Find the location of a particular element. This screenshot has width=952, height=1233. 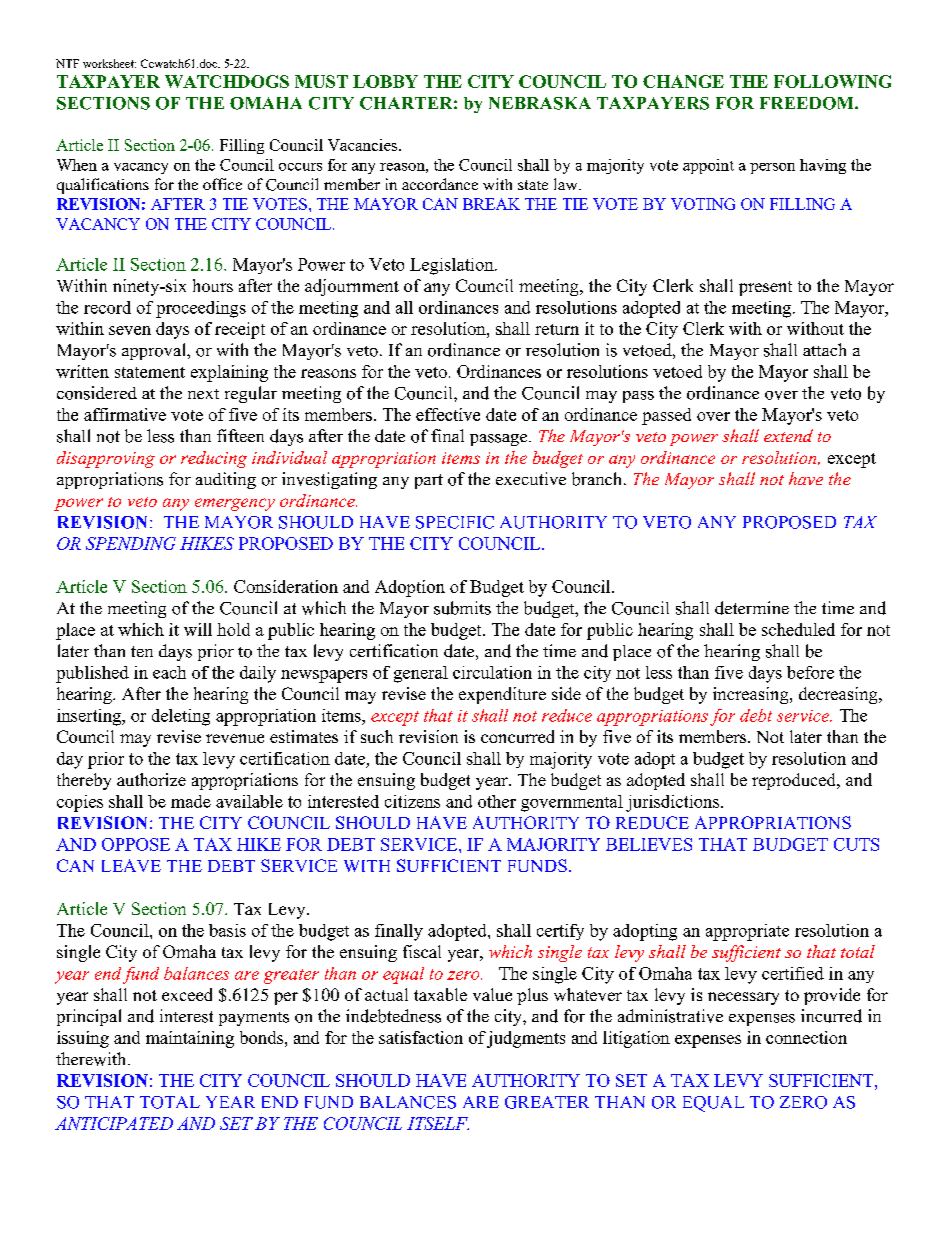

connection is located at coordinates (806, 1037).
